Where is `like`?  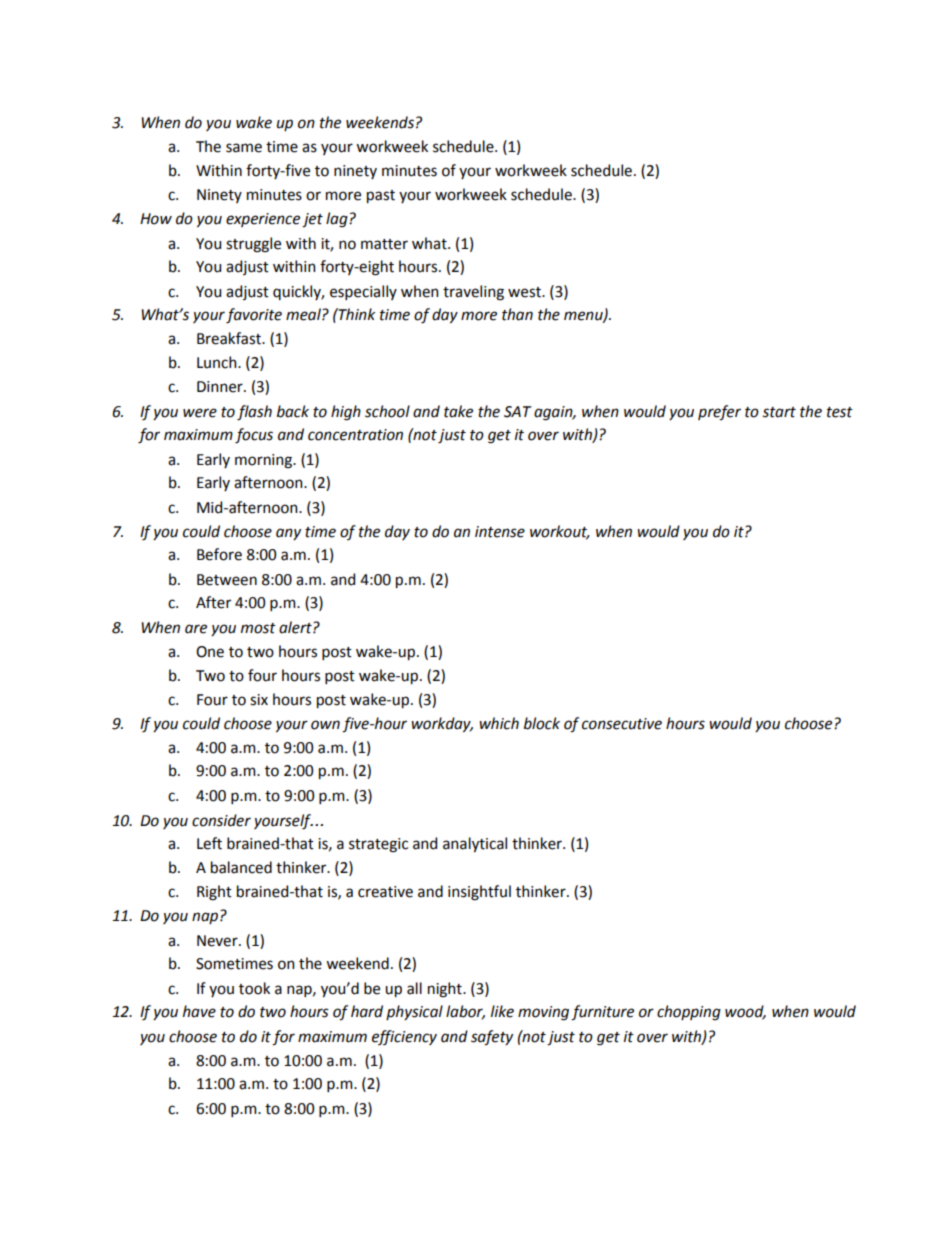 like is located at coordinates (502, 1011).
